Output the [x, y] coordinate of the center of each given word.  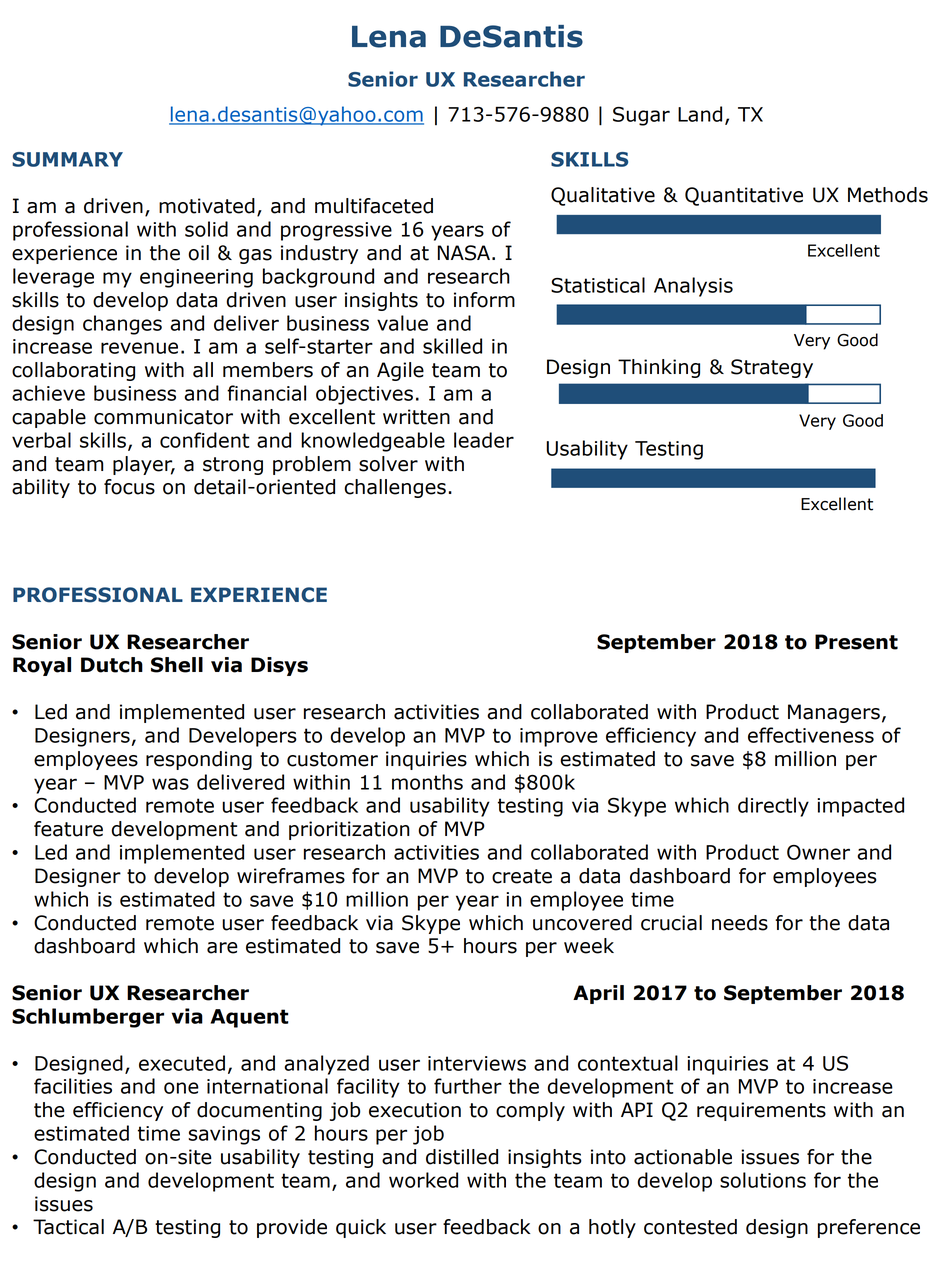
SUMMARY [67, 159]
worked [423, 1180]
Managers [834, 713]
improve [559, 737]
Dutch [112, 665]
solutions [763, 1180]
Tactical [68, 1227]
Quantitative [744, 196]
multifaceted [374, 206]
